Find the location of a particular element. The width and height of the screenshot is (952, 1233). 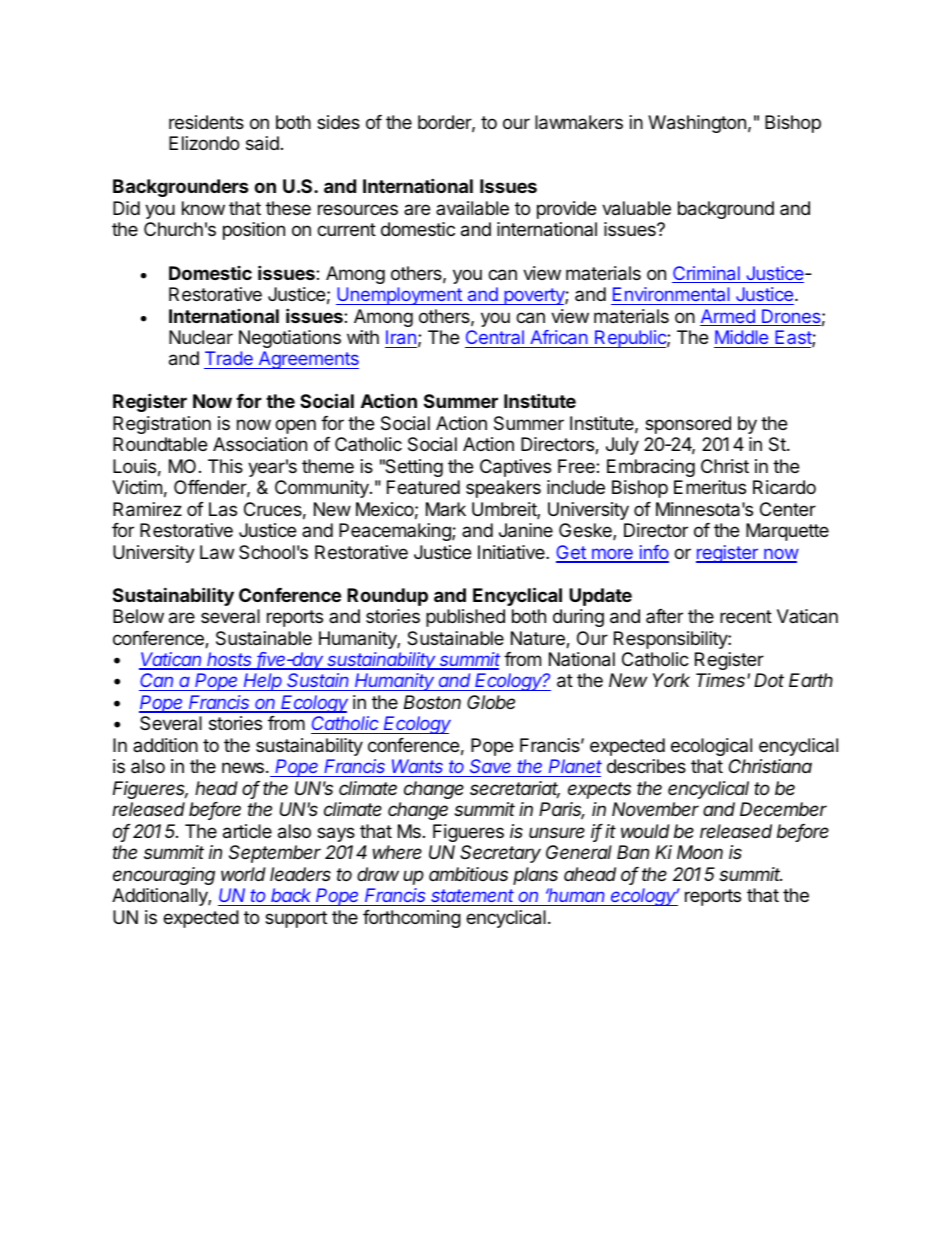

Iran is located at coordinates (401, 337).
